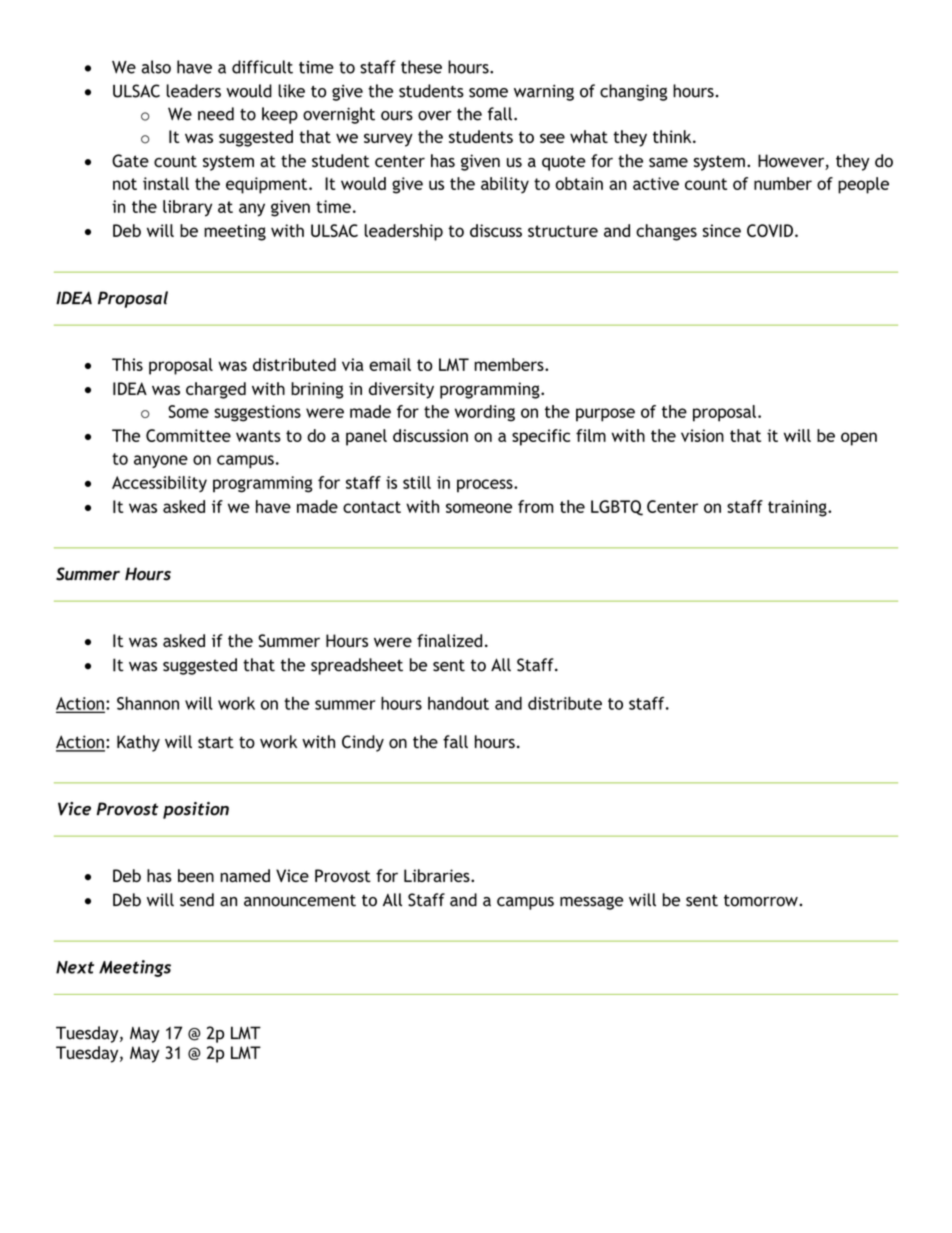 This screenshot has height=1233, width=952. I want to click on message, so click(591, 903).
